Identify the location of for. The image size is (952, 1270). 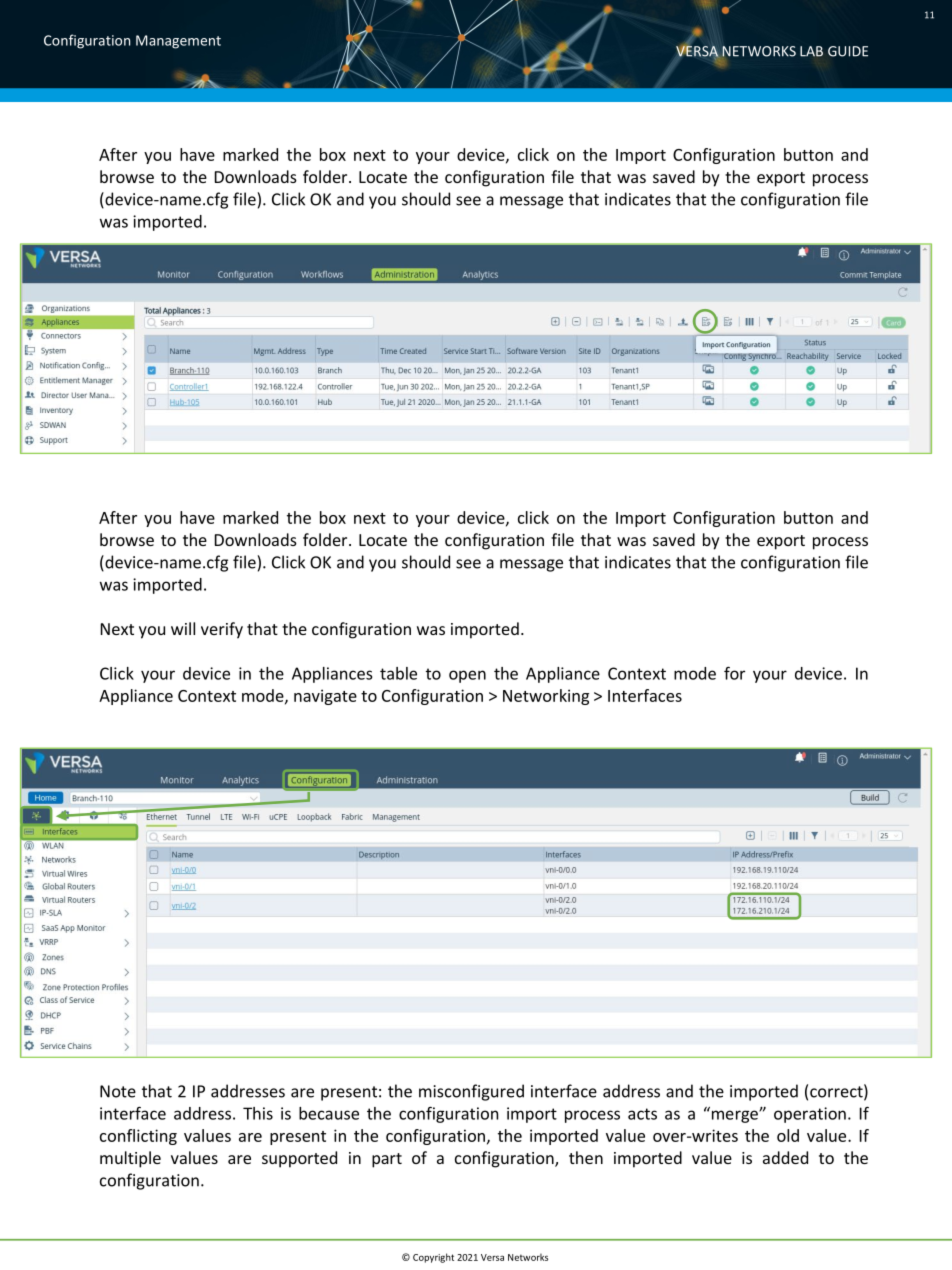
(734, 673).
